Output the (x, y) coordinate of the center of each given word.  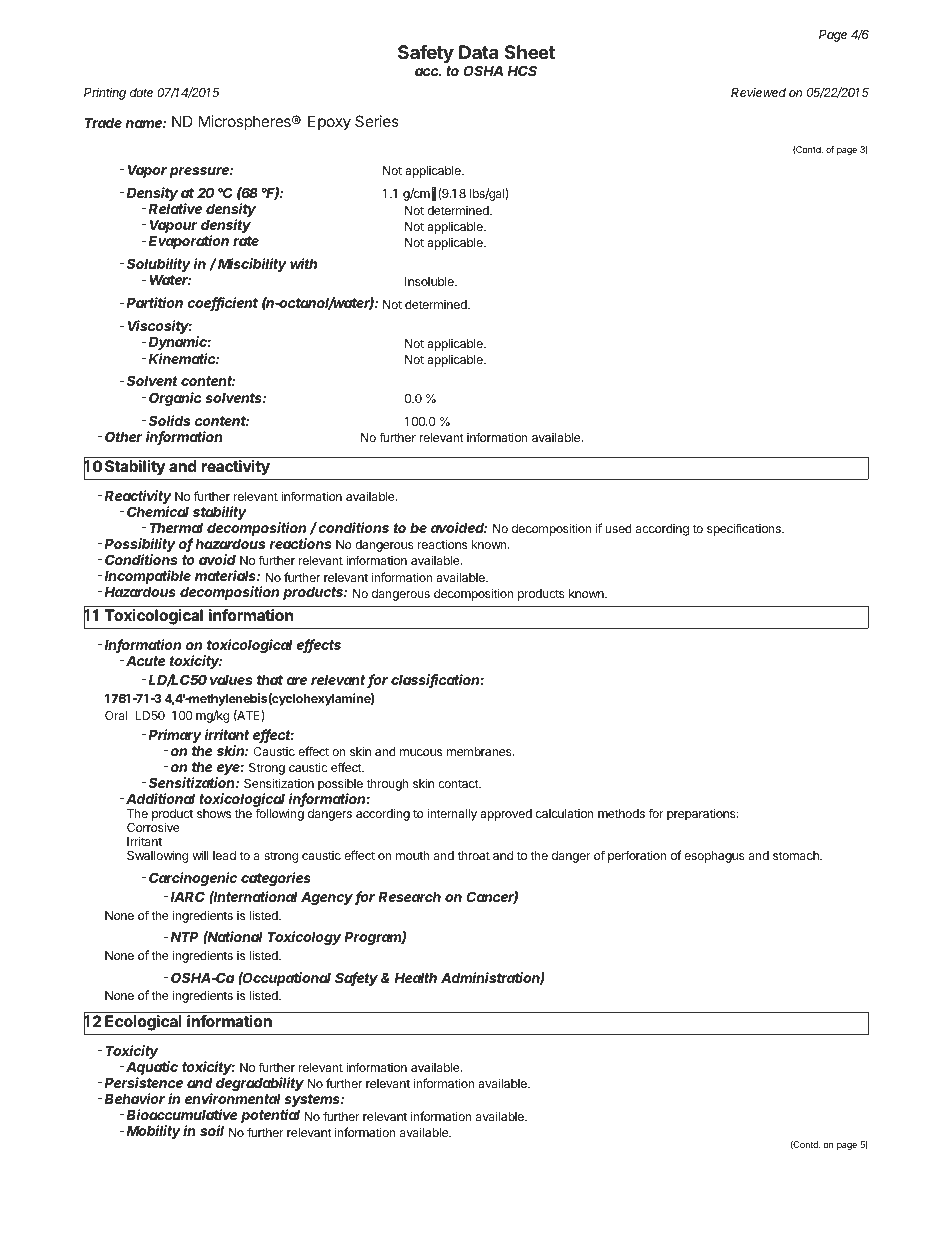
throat (473, 855)
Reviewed (758, 92)
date (141, 92)
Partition (155, 302)
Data (478, 52)
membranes (480, 751)
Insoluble (430, 281)
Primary (175, 736)
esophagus (714, 857)
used (618, 528)
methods (621, 813)
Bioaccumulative (182, 1114)
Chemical (158, 511)
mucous (421, 752)
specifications (745, 529)
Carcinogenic (193, 879)
